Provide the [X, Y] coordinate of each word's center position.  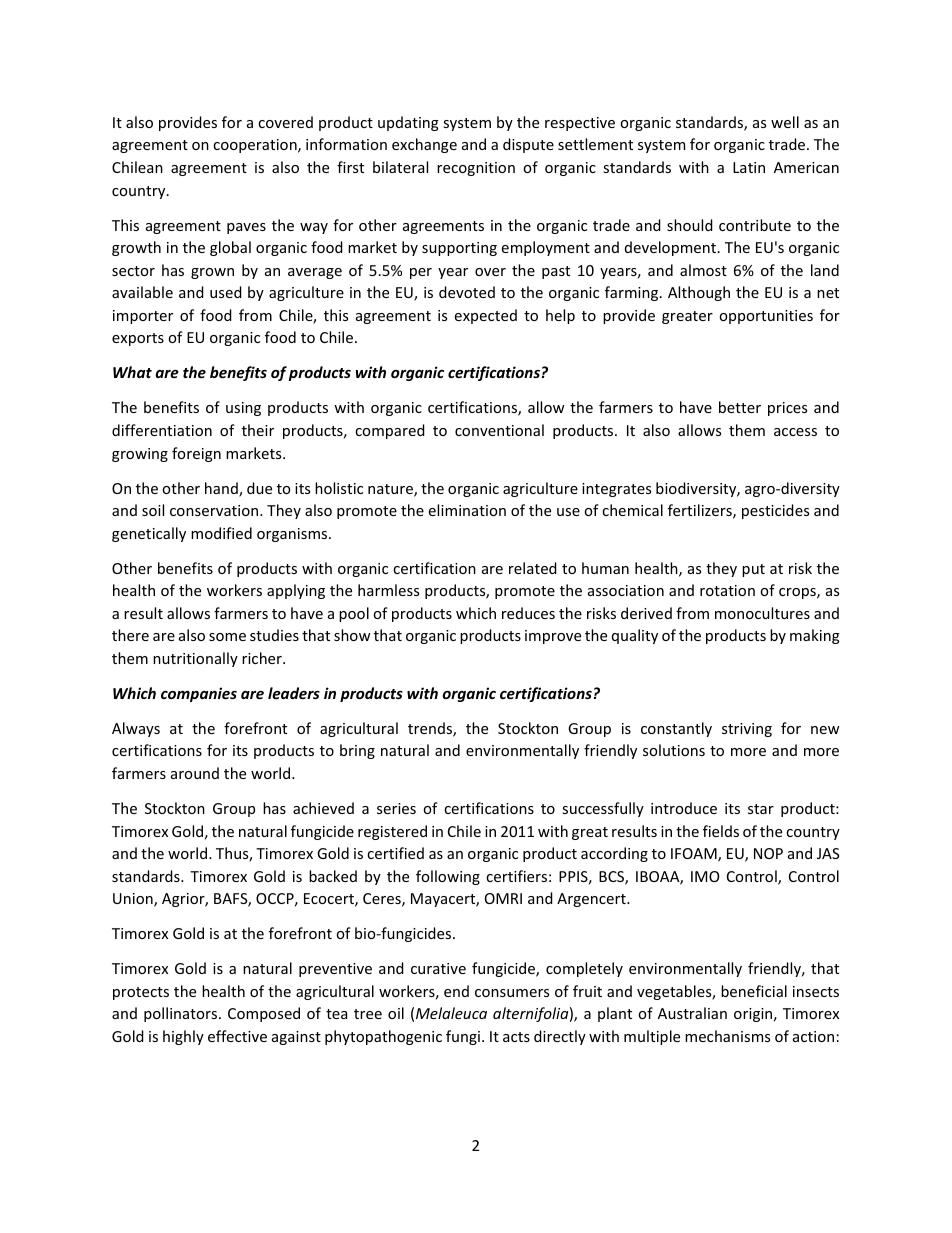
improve [553, 637]
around [195, 773]
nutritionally [195, 659]
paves [246, 228]
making [815, 636]
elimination [467, 510]
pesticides [775, 511]
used [226, 292]
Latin [749, 167]
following [448, 877]
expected [486, 316]
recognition [476, 169]
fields [721, 831]
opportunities [766, 317]
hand [222, 489]
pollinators [182, 1014]
